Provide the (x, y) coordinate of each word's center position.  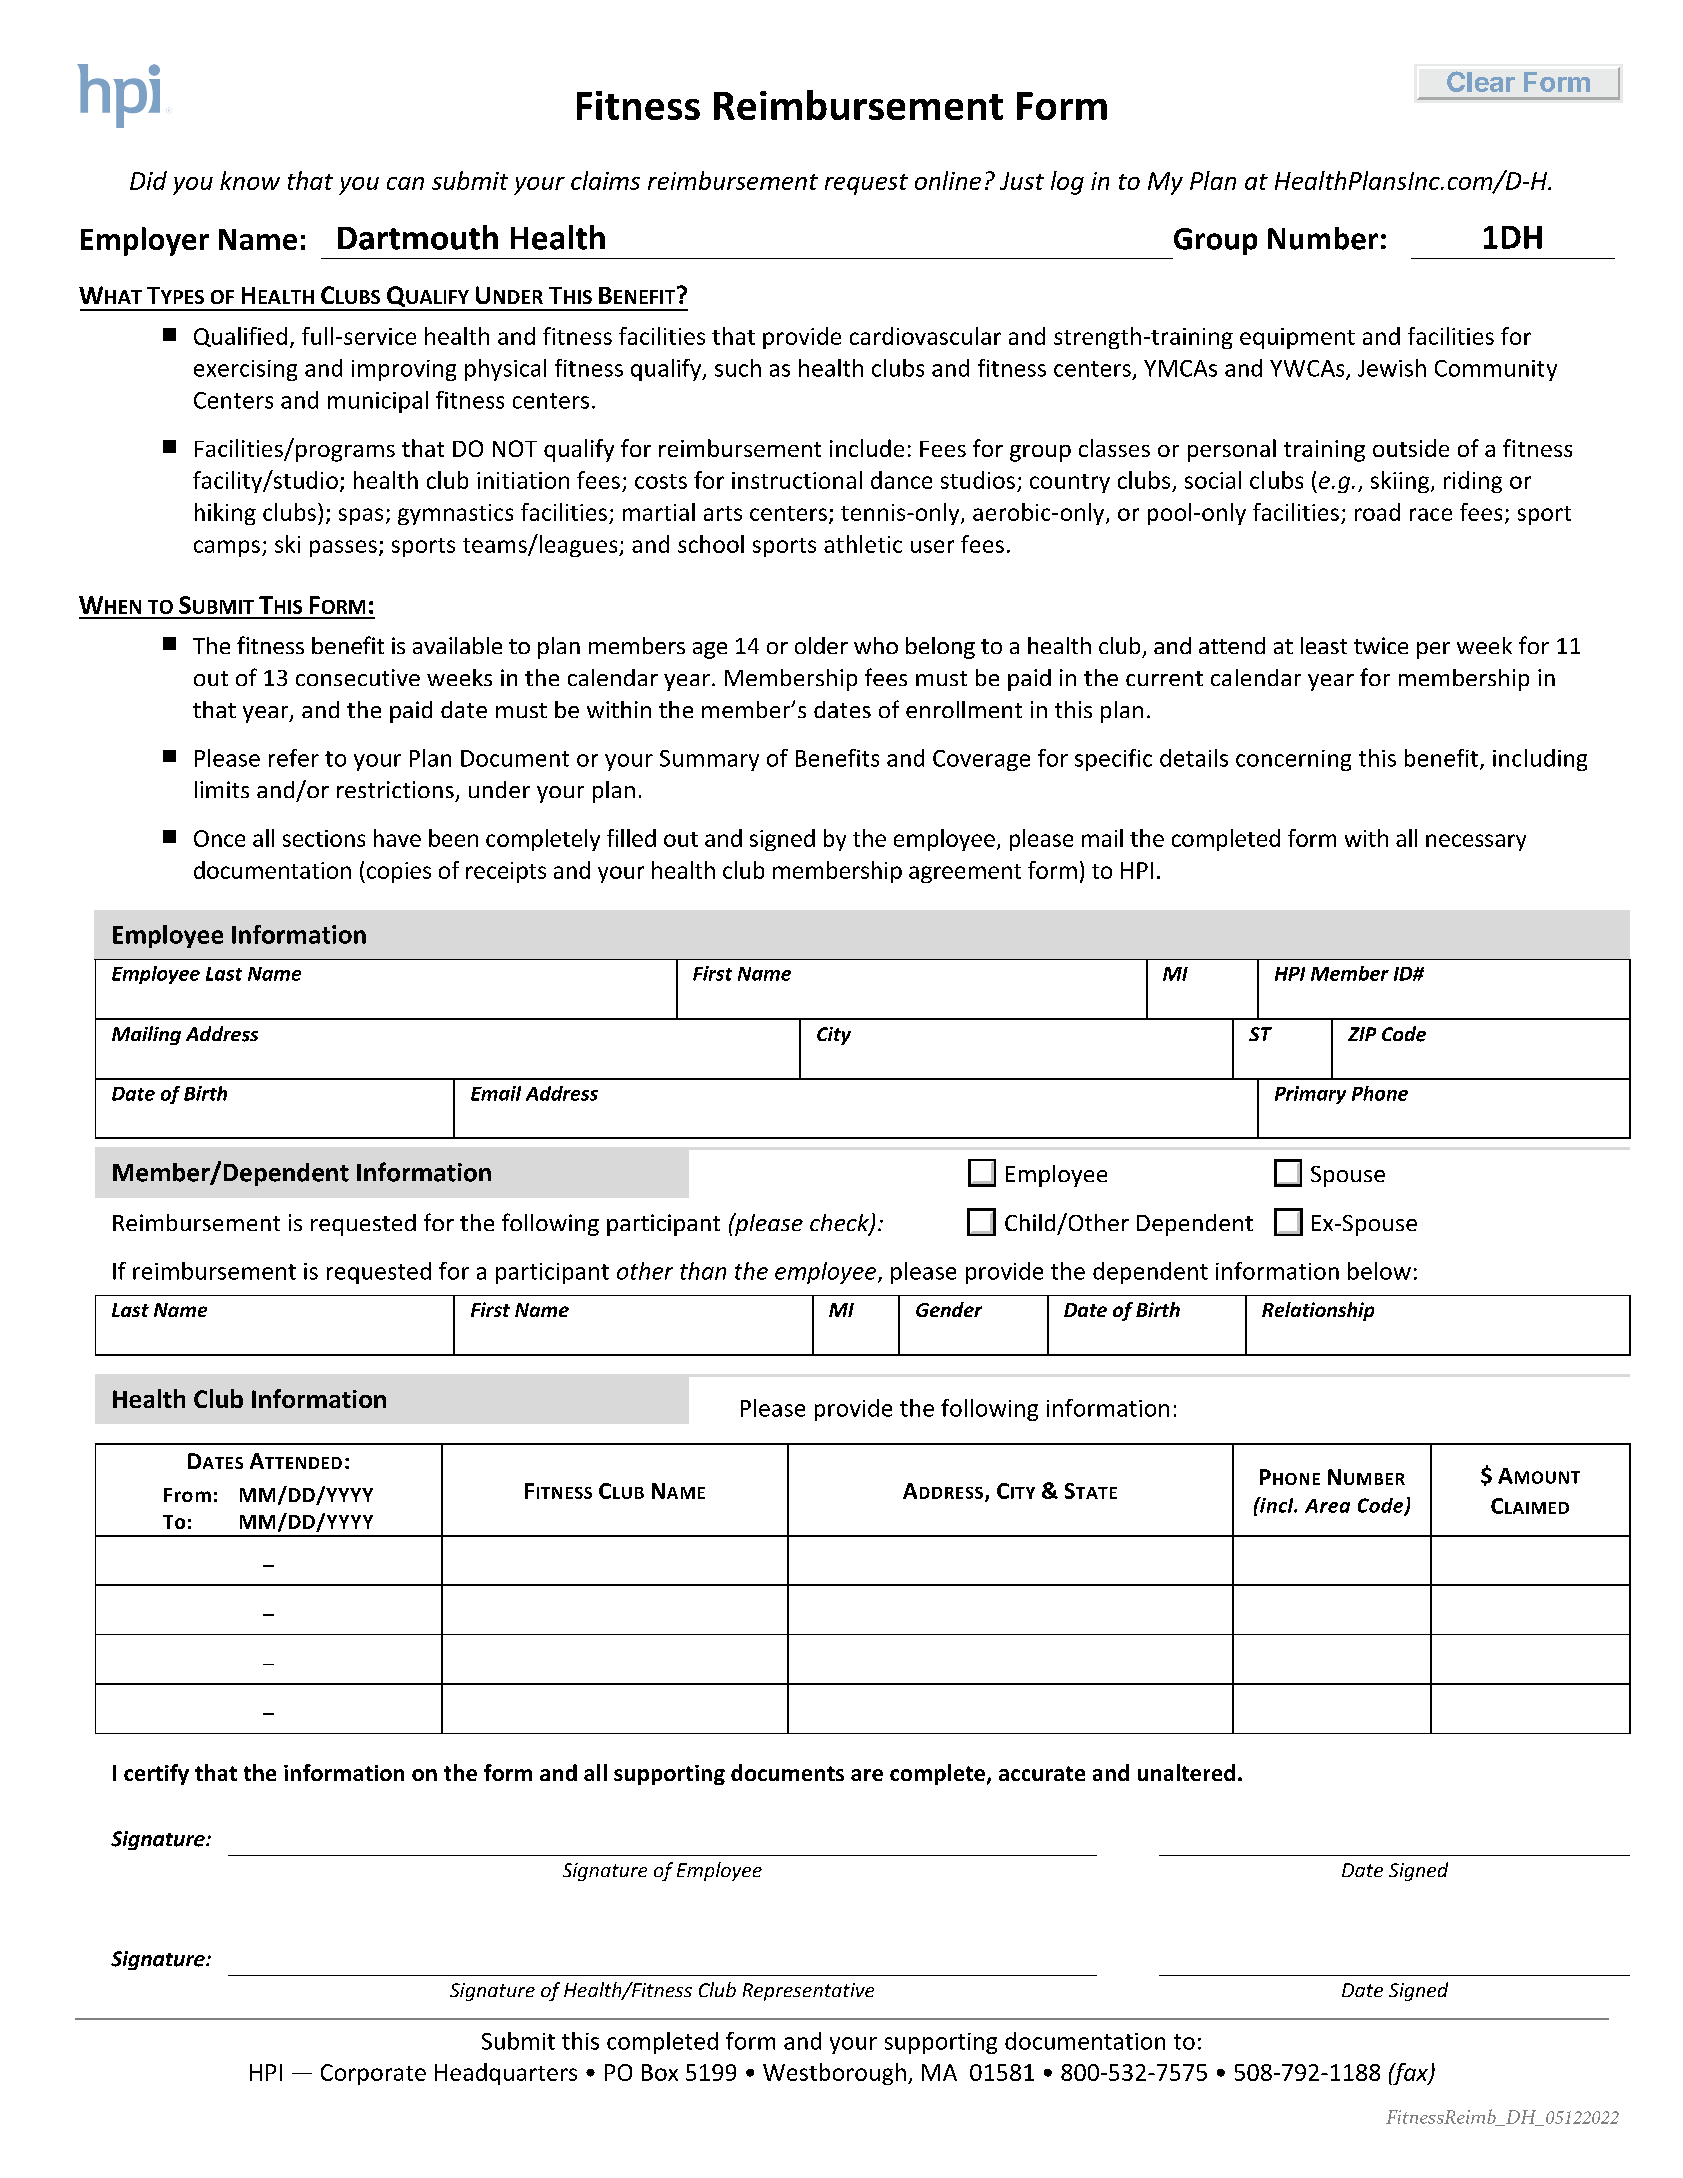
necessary (1476, 842)
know (250, 180)
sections (324, 838)
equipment (1297, 338)
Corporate (373, 2074)
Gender (949, 1309)
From (187, 1495)
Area (1327, 1506)
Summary (709, 760)
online (948, 180)
